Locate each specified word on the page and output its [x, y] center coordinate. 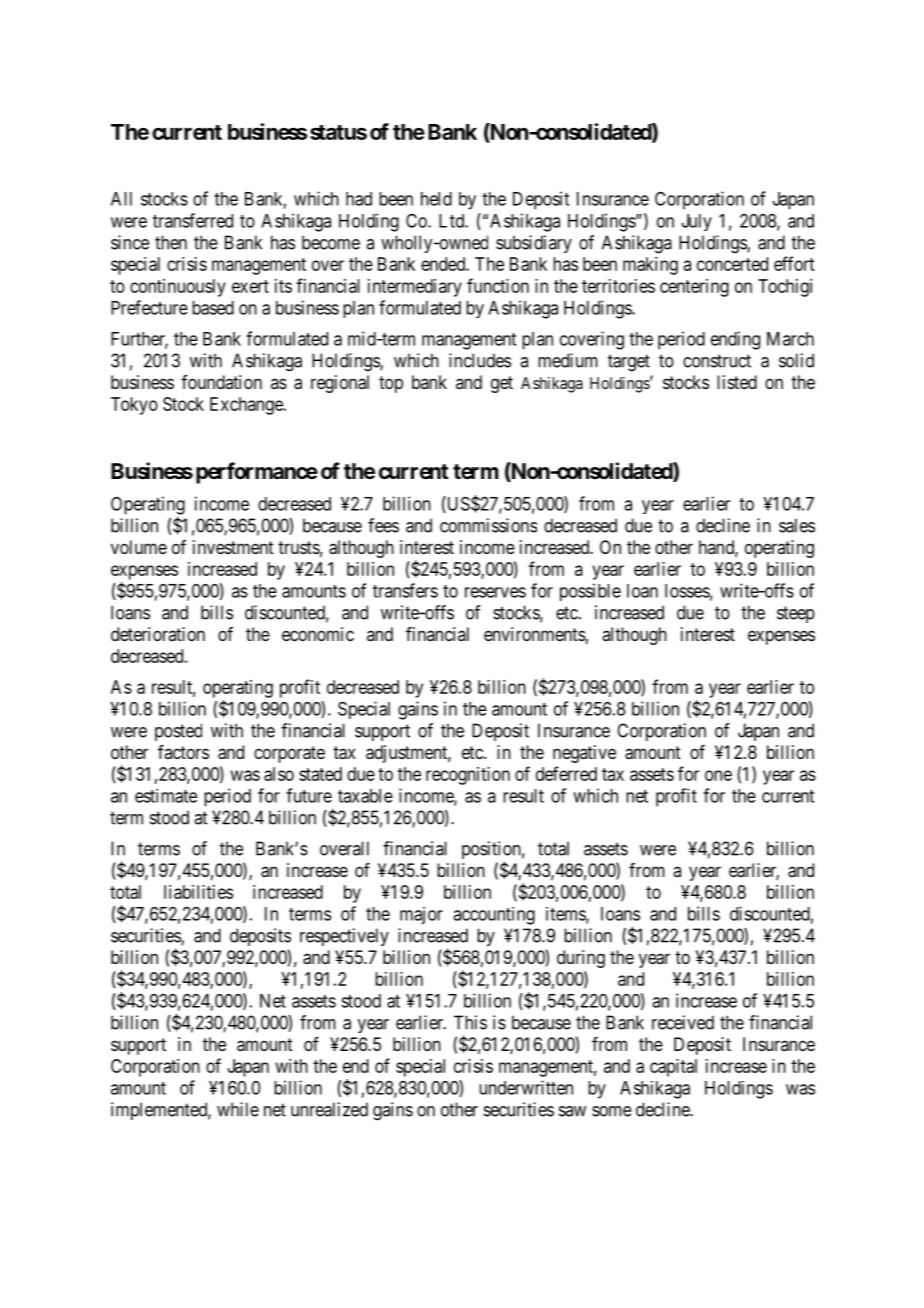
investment [233, 547]
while [238, 1109]
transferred [193, 220]
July [697, 222]
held [436, 199]
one [718, 775]
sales [797, 525]
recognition [468, 776]
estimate [166, 796]
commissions [488, 525]
